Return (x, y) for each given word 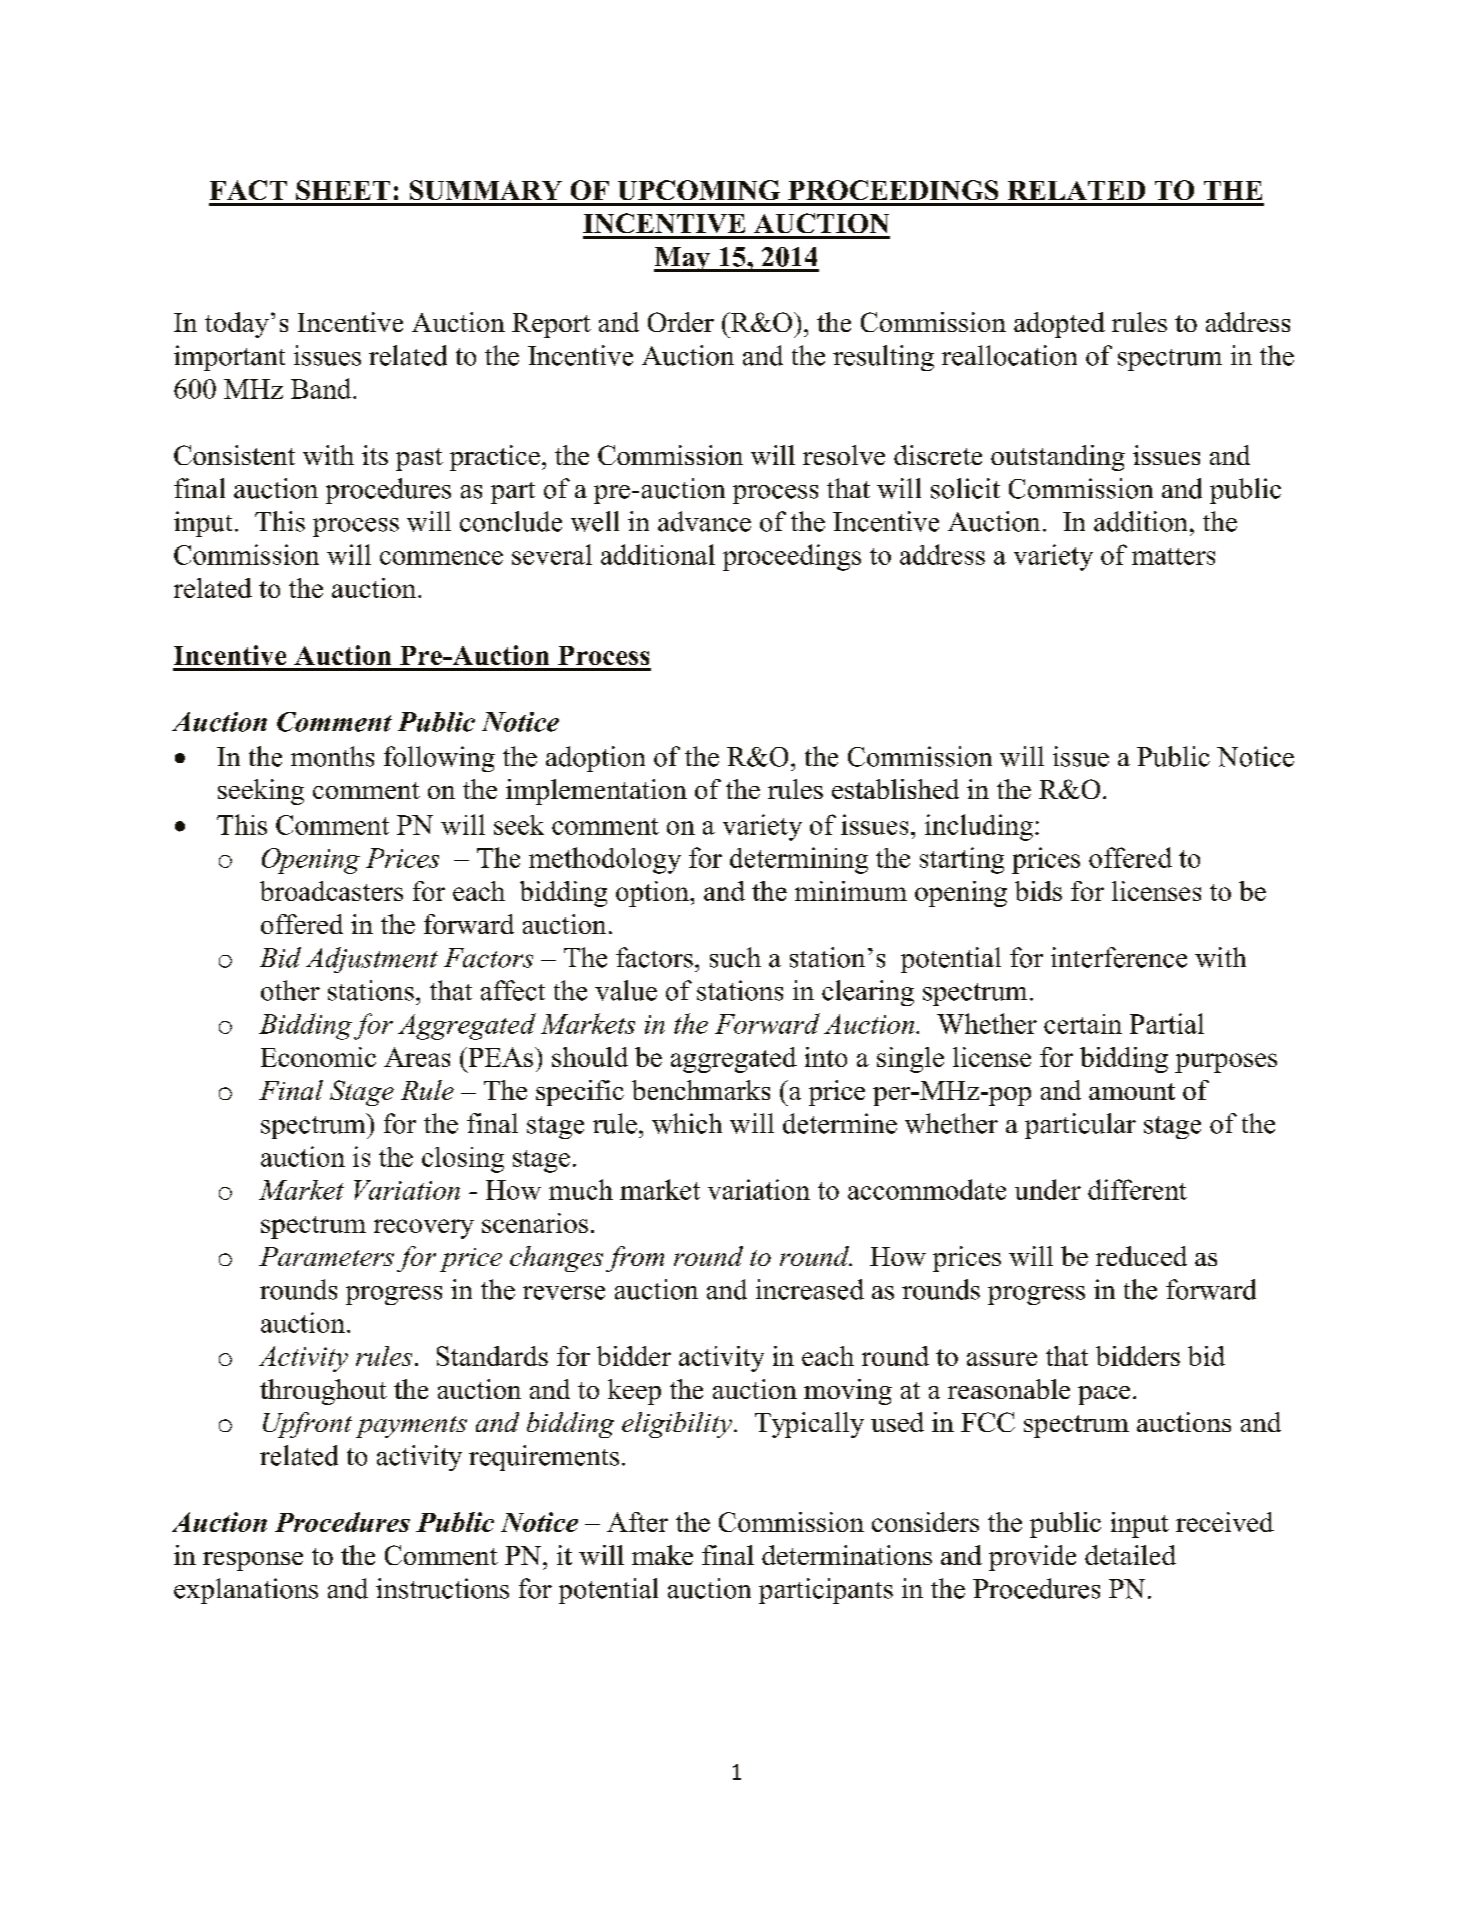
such (735, 957)
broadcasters (331, 891)
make (662, 1555)
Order (681, 322)
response (253, 1561)
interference (1119, 957)
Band (322, 388)
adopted (1059, 325)
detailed (1130, 1555)
